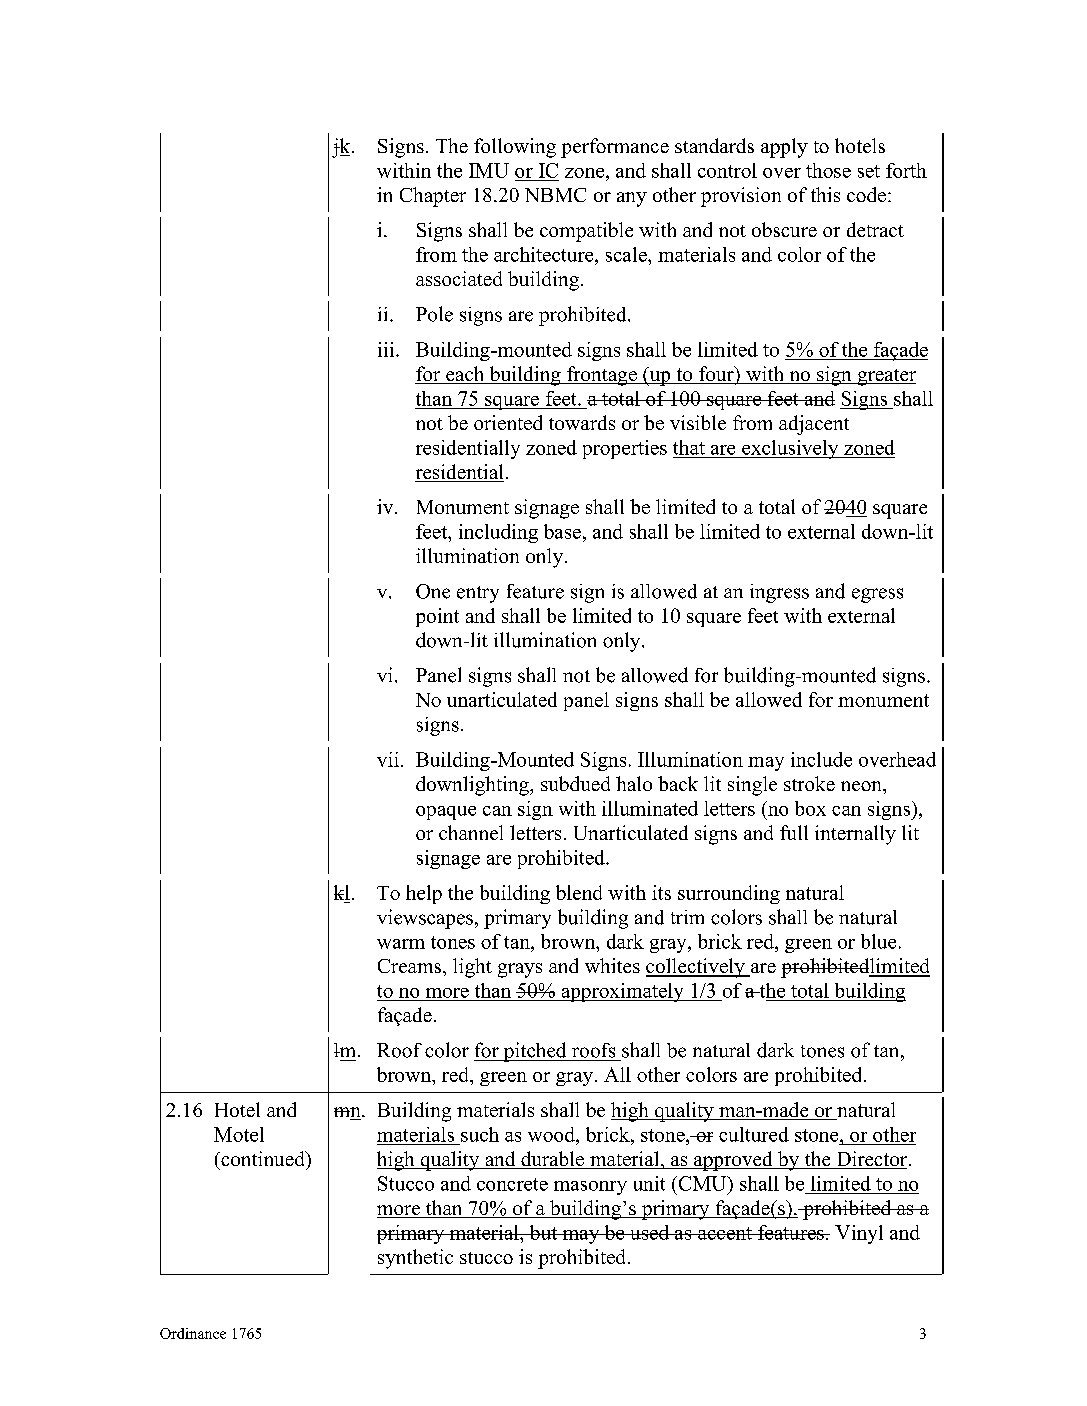  What do you see at coordinates (579, 892) in the page?
I see `blend` at bounding box center [579, 892].
